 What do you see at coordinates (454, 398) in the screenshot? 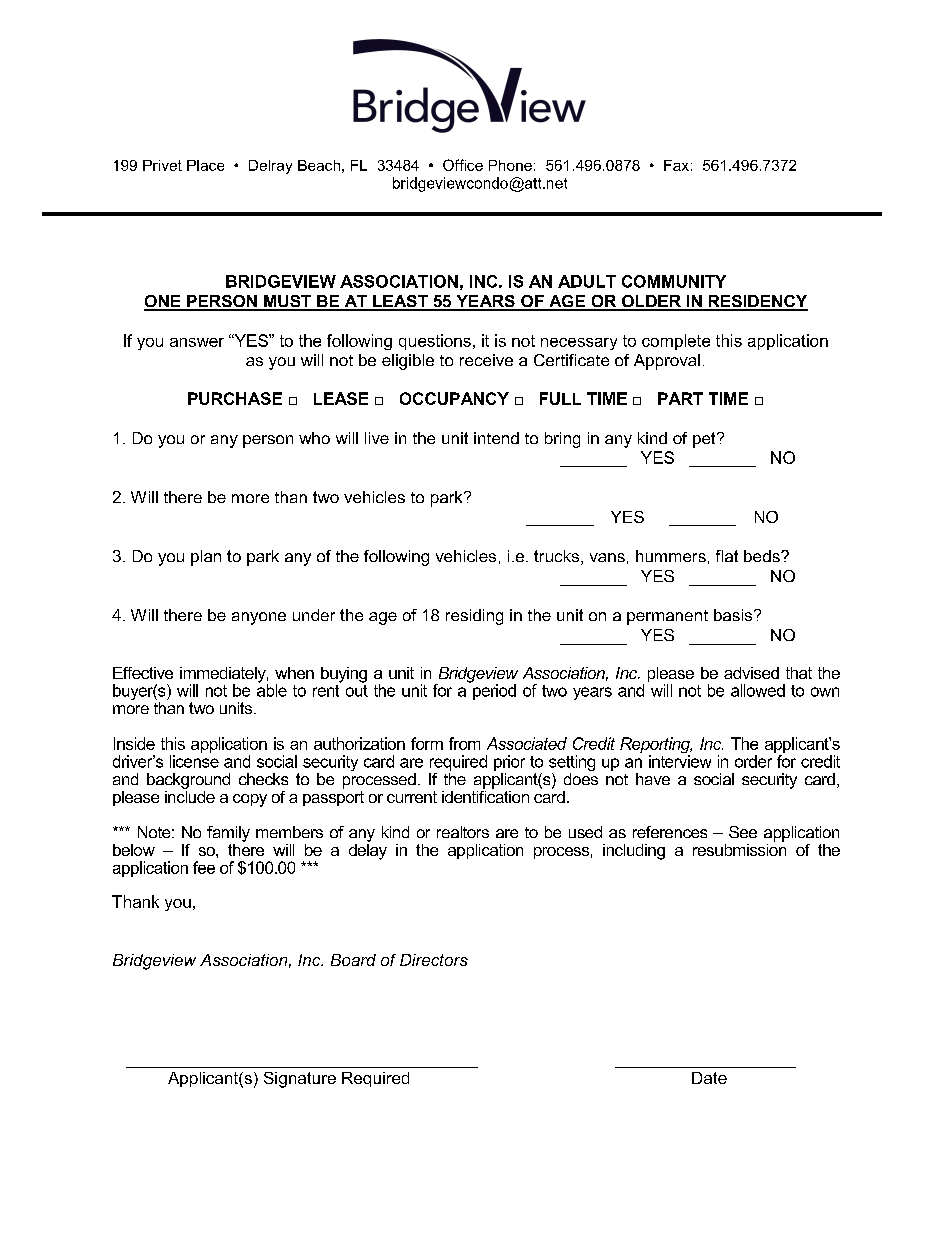
I see `OCCUPANCY` at bounding box center [454, 398].
